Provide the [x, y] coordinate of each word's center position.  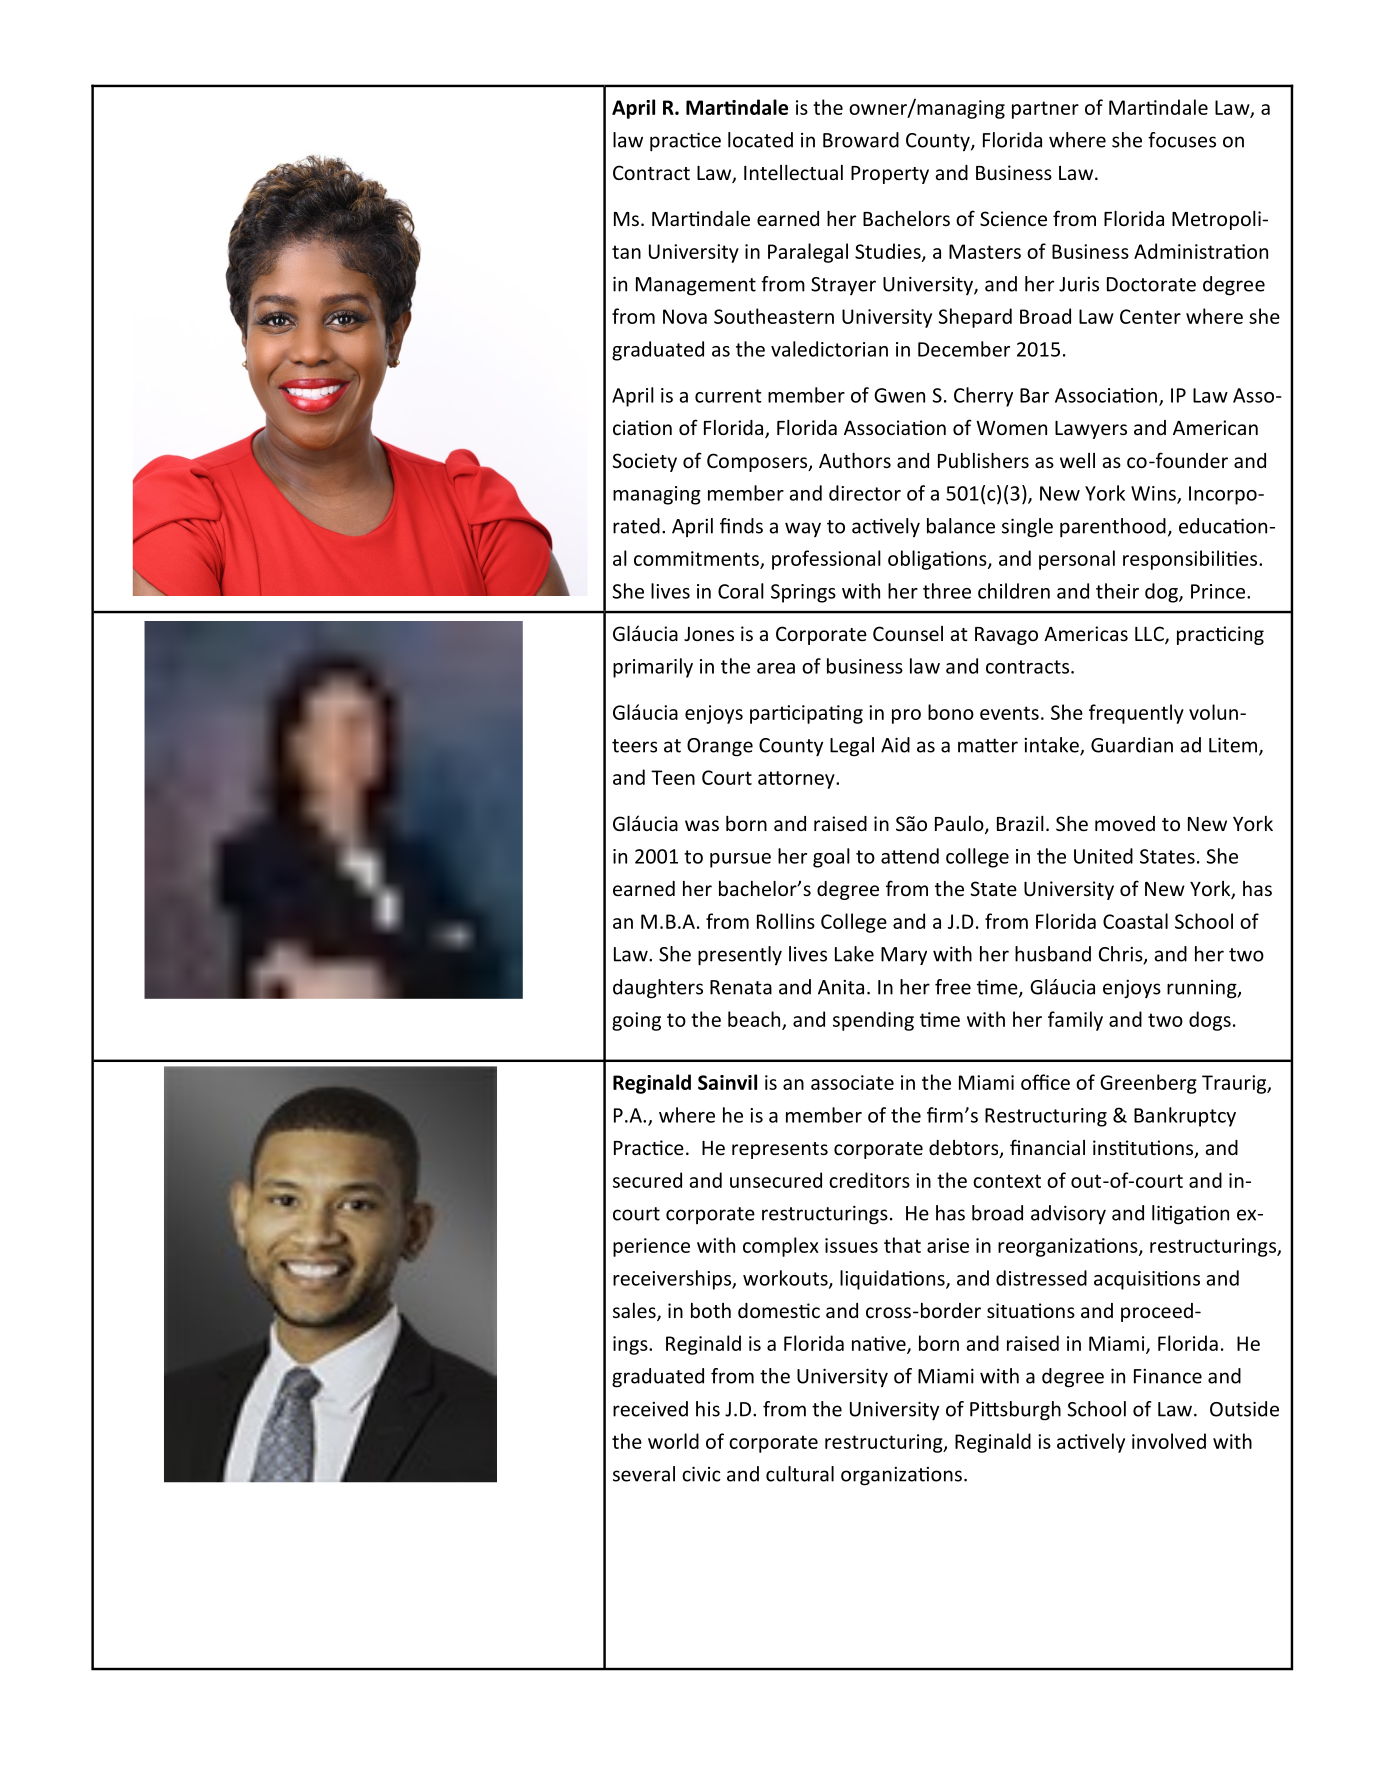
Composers [758, 462]
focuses [1182, 140]
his [708, 1409]
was [702, 825]
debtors [965, 1149]
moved [1125, 823]
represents [780, 1150]
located [760, 140]
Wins [1154, 494]
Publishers [983, 460]
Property [890, 175]
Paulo [960, 825]
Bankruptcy [1185, 1117]
